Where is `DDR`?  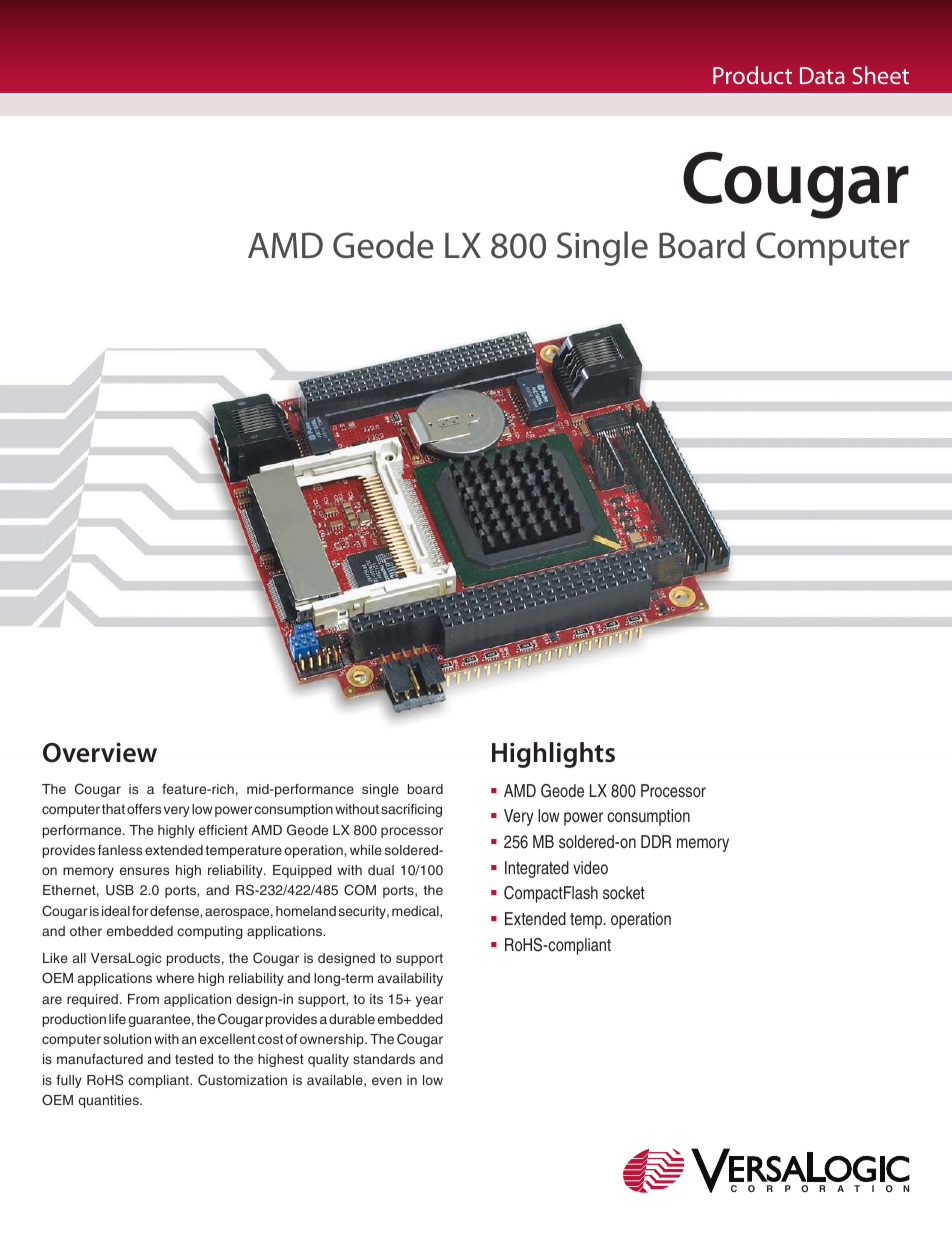 DDR is located at coordinates (656, 841).
